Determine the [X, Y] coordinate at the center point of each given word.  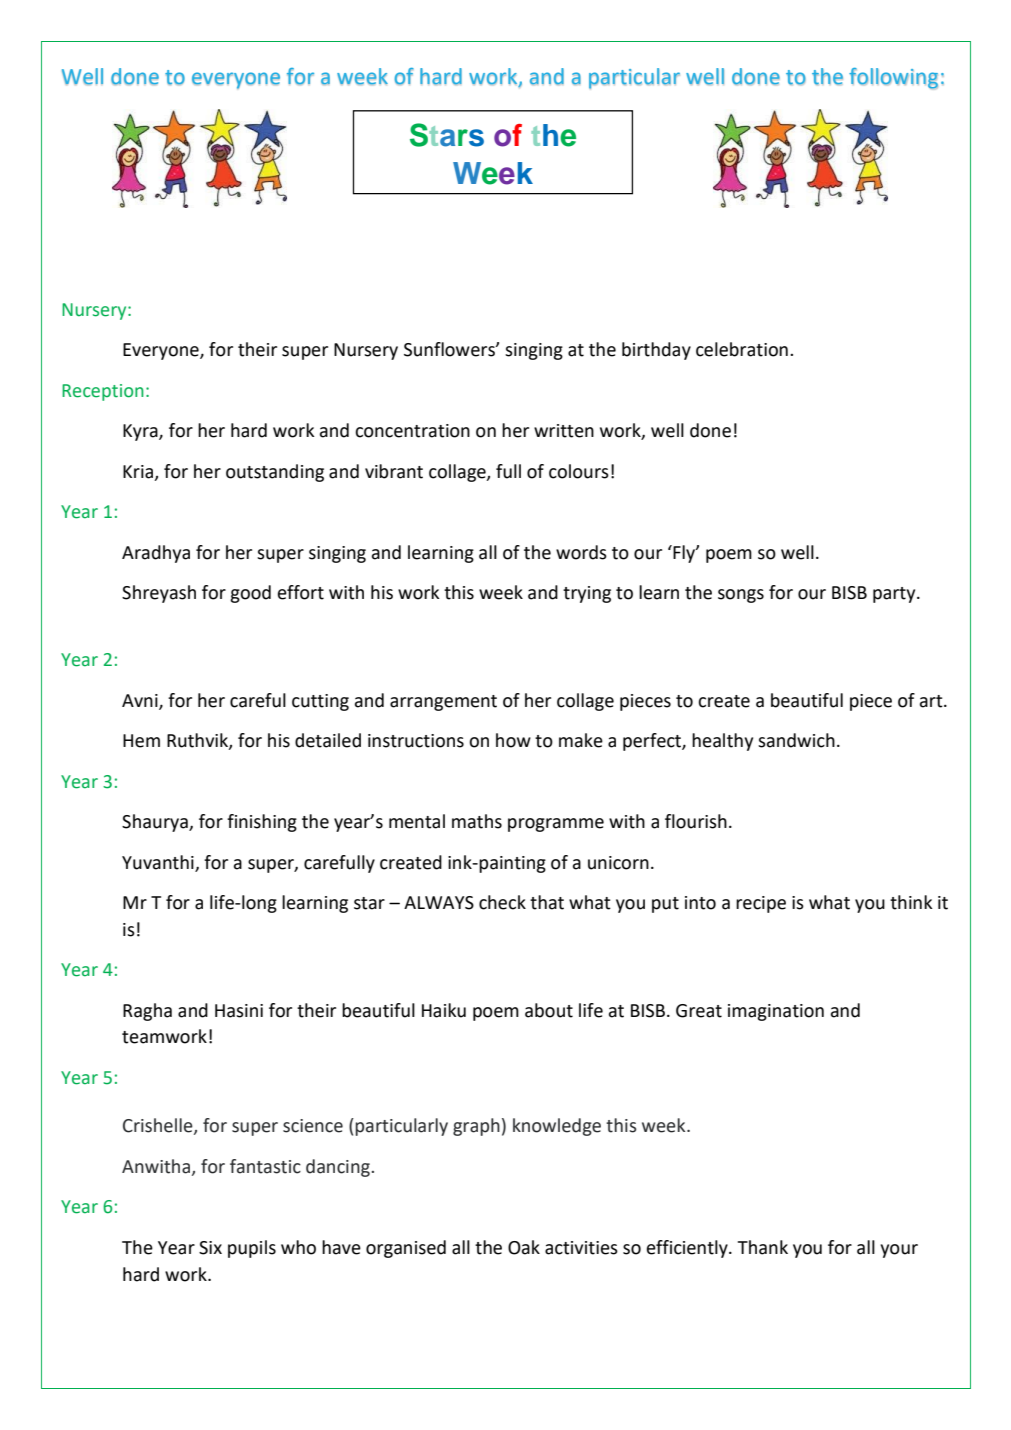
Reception [103, 392]
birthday [656, 351]
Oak [524, 1247]
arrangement [443, 703]
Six [210, 1248]
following [893, 78]
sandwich [796, 740]
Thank [763, 1247]
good [250, 594]
